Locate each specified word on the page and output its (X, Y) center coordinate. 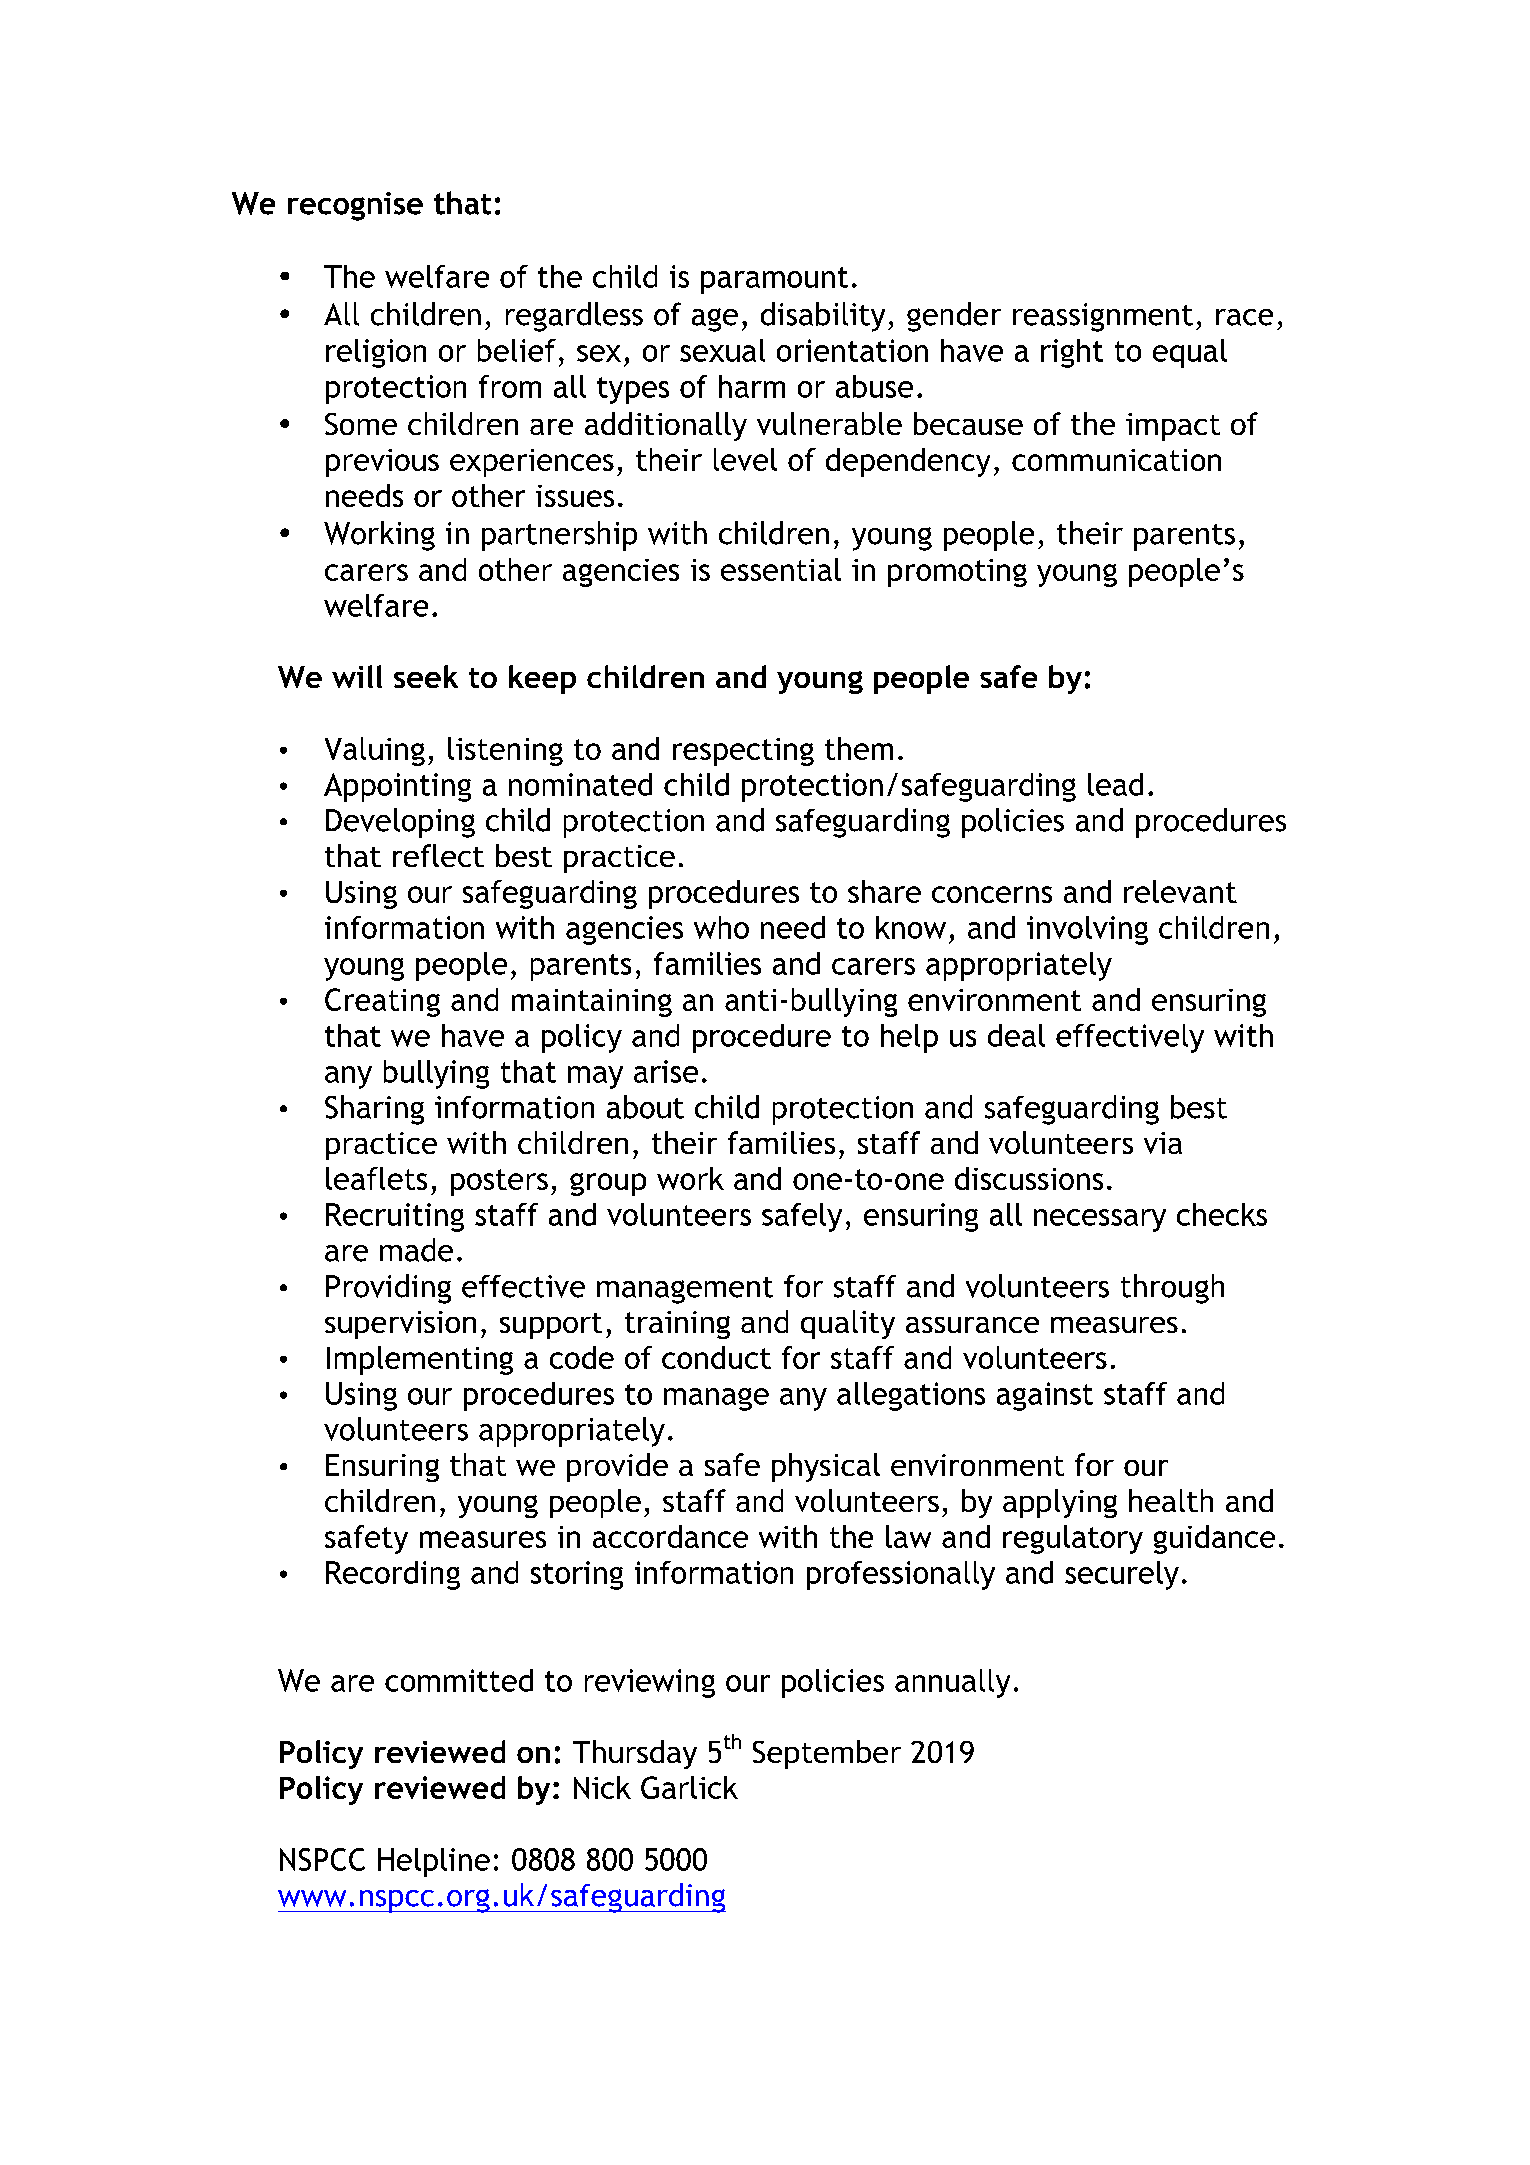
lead (1115, 784)
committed (459, 1680)
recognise (355, 206)
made (416, 1250)
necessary (1100, 1220)
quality (848, 1324)
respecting (743, 752)
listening (505, 751)
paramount (774, 280)
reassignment (1103, 317)
